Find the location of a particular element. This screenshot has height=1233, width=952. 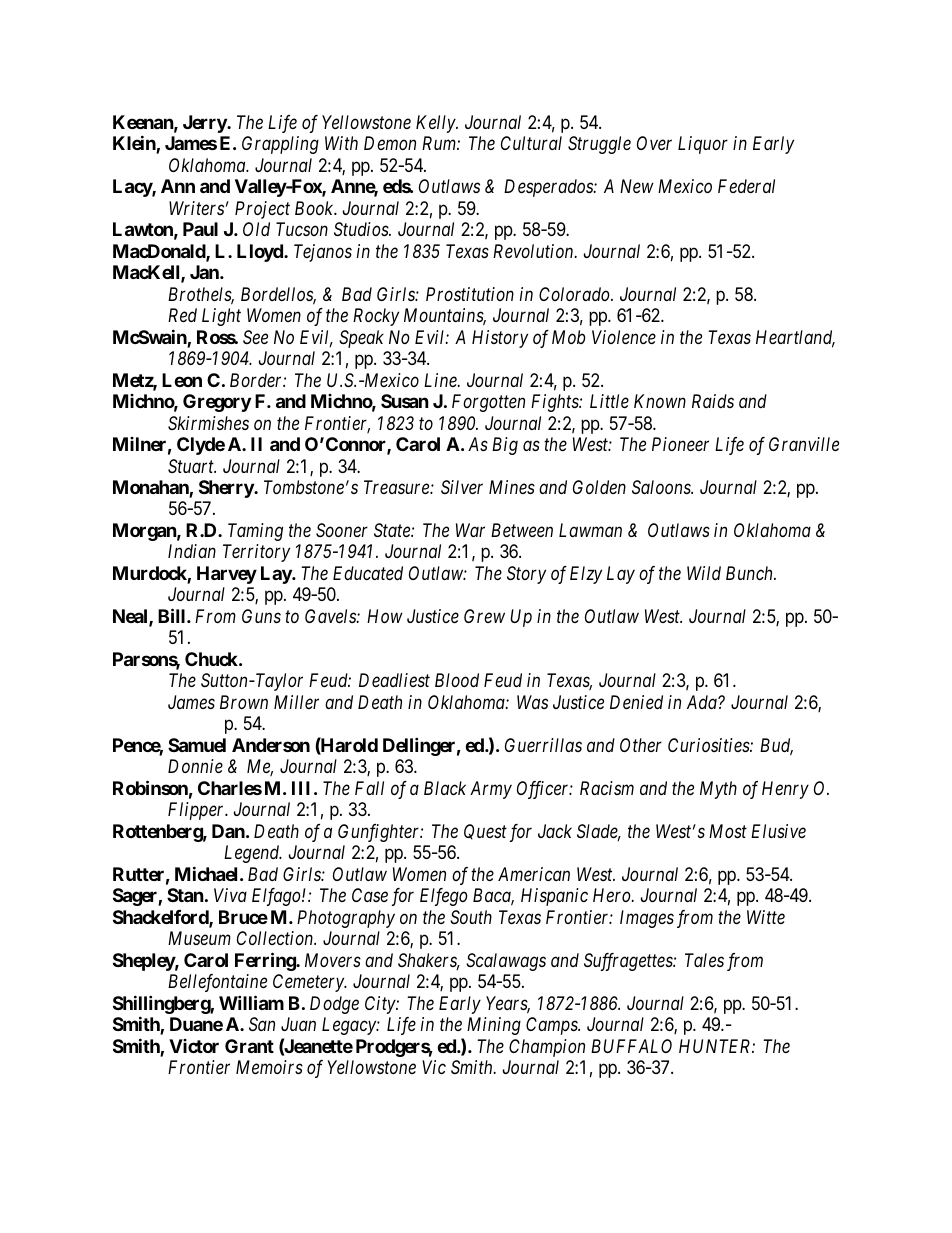

Curiosities is located at coordinates (709, 745).
